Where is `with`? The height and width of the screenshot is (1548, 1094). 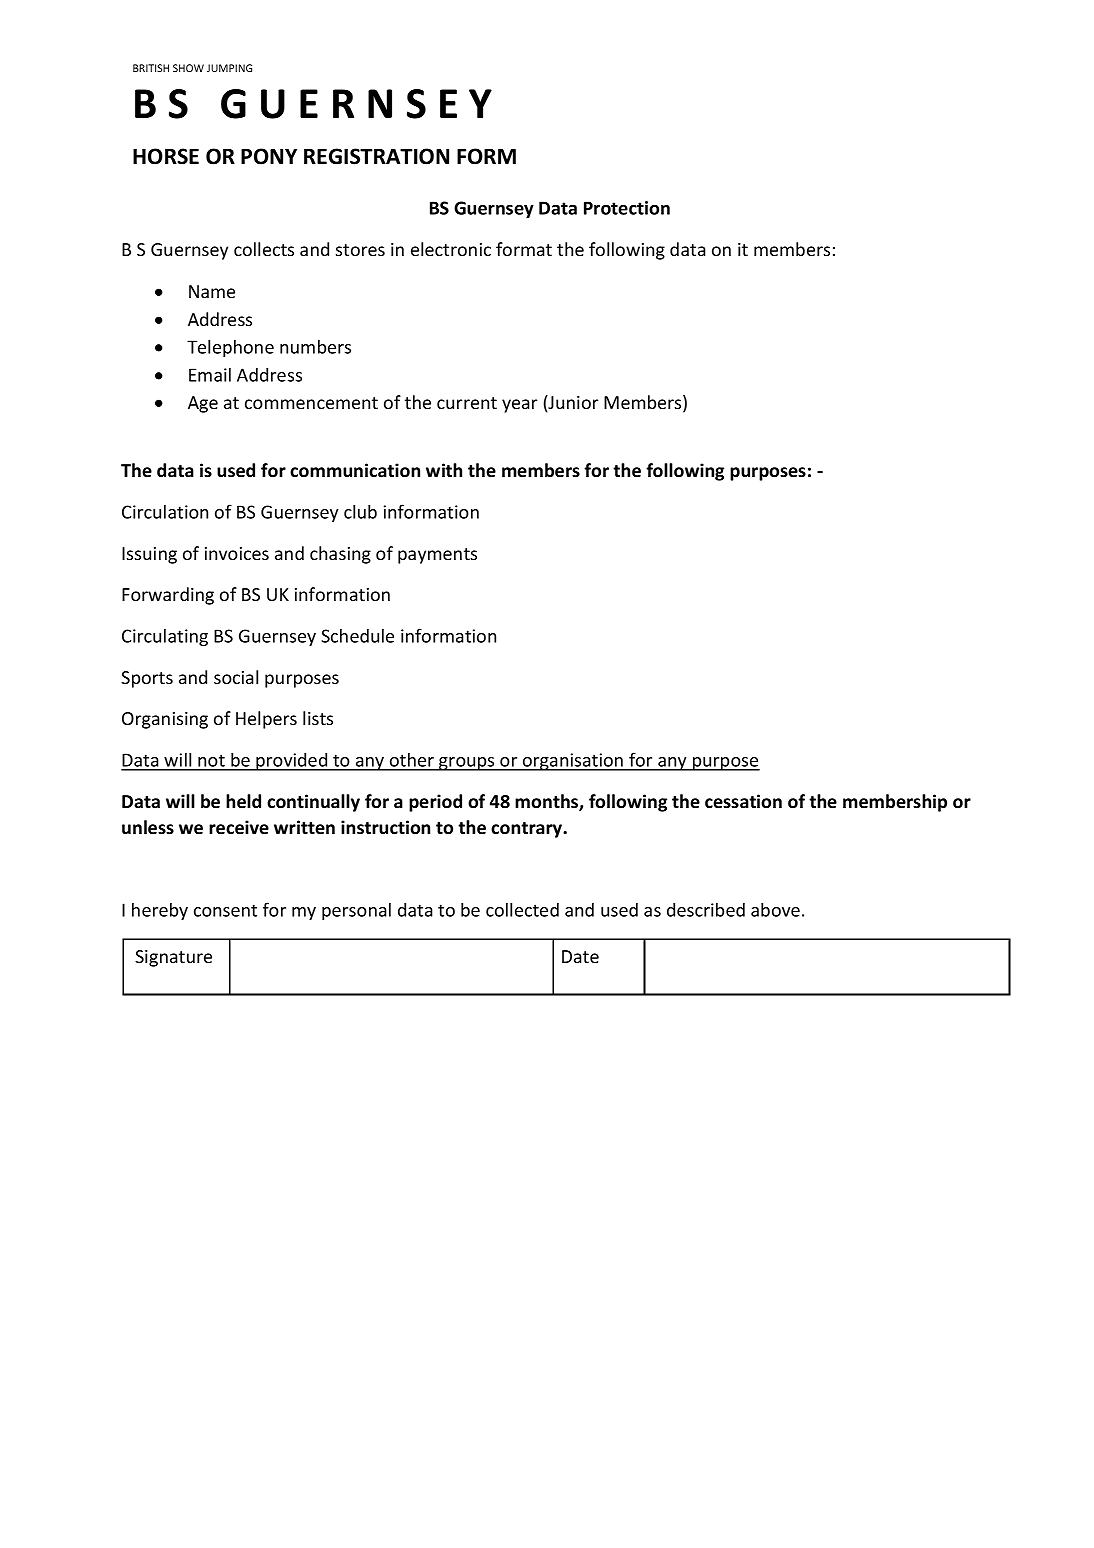 with is located at coordinates (444, 470).
